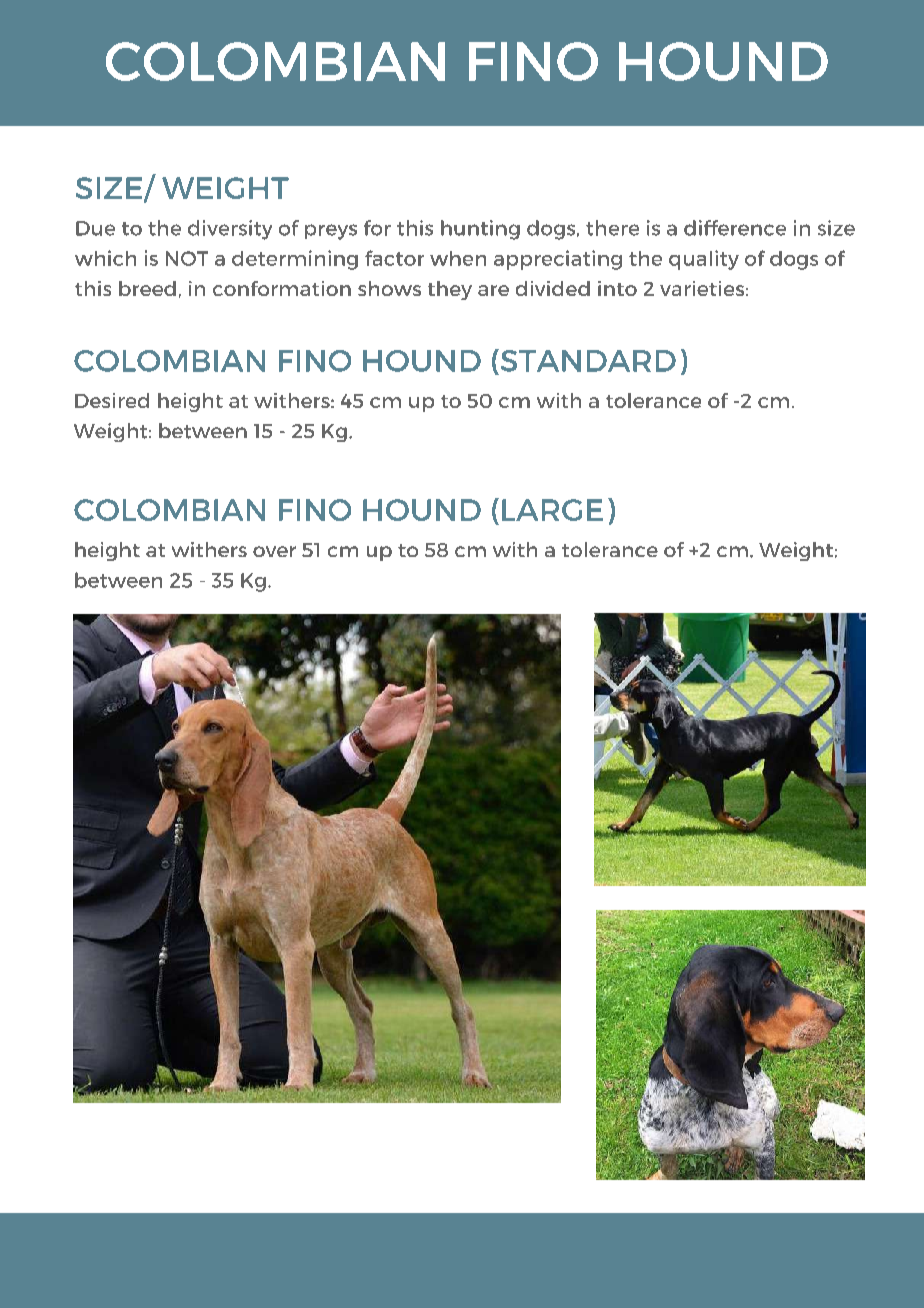 This document has height=1308, width=924. What do you see at coordinates (274, 551) in the document?
I see `over` at bounding box center [274, 551].
